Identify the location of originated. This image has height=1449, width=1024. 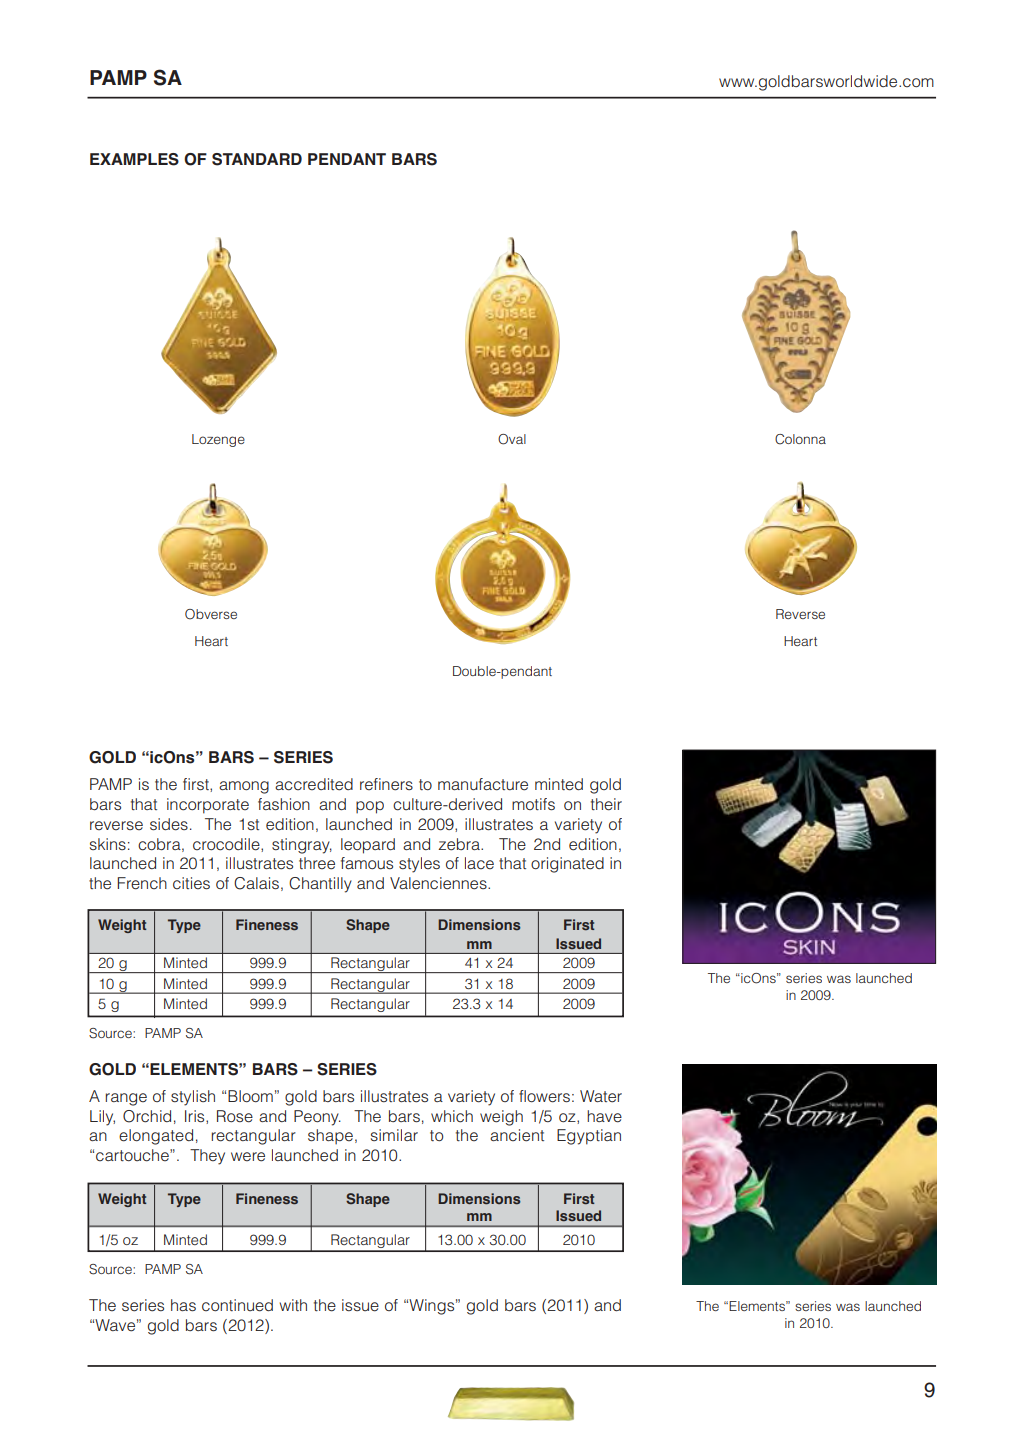
(567, 865).
